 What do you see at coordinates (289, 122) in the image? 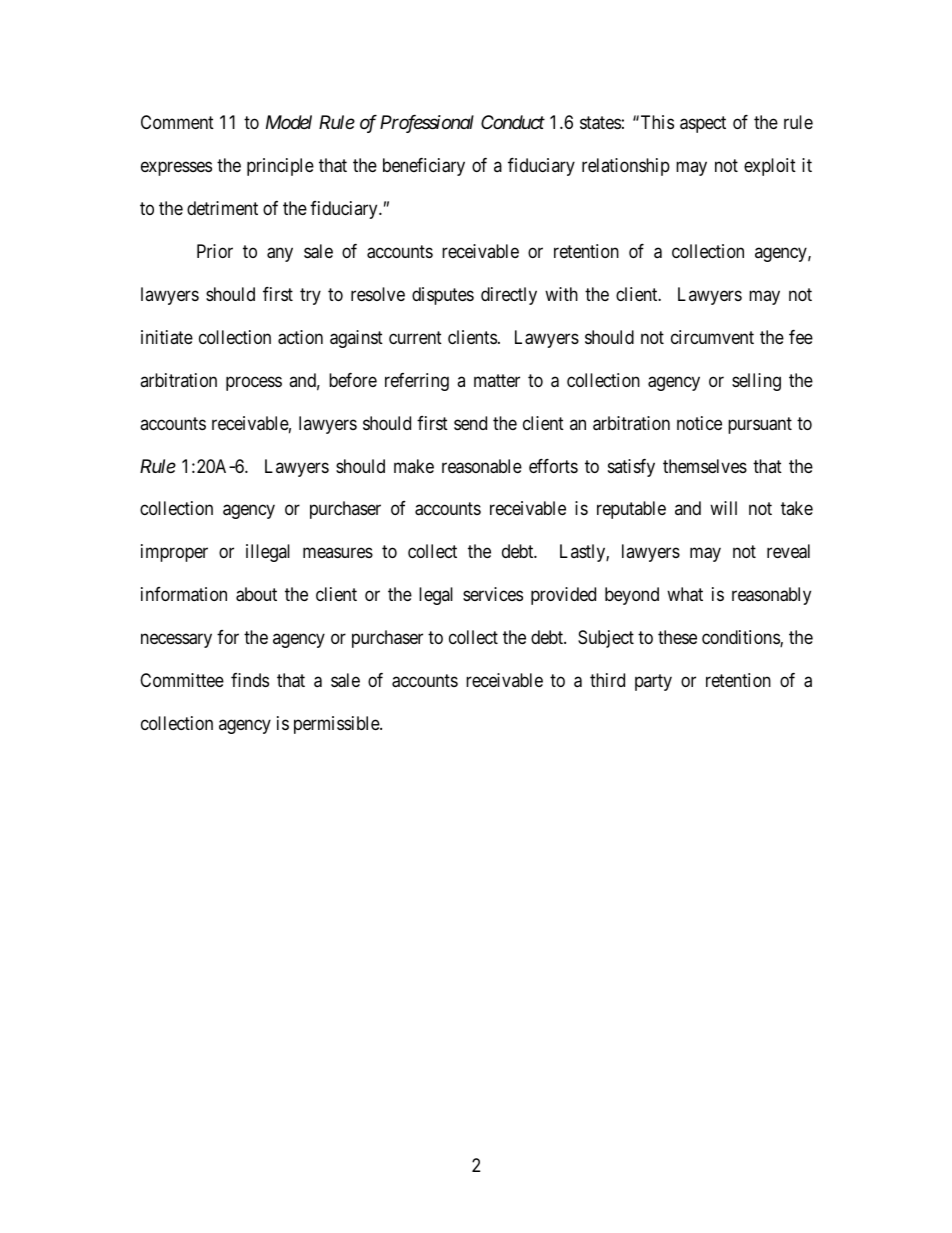
I see `Model` at bounding box center [289, 122].
